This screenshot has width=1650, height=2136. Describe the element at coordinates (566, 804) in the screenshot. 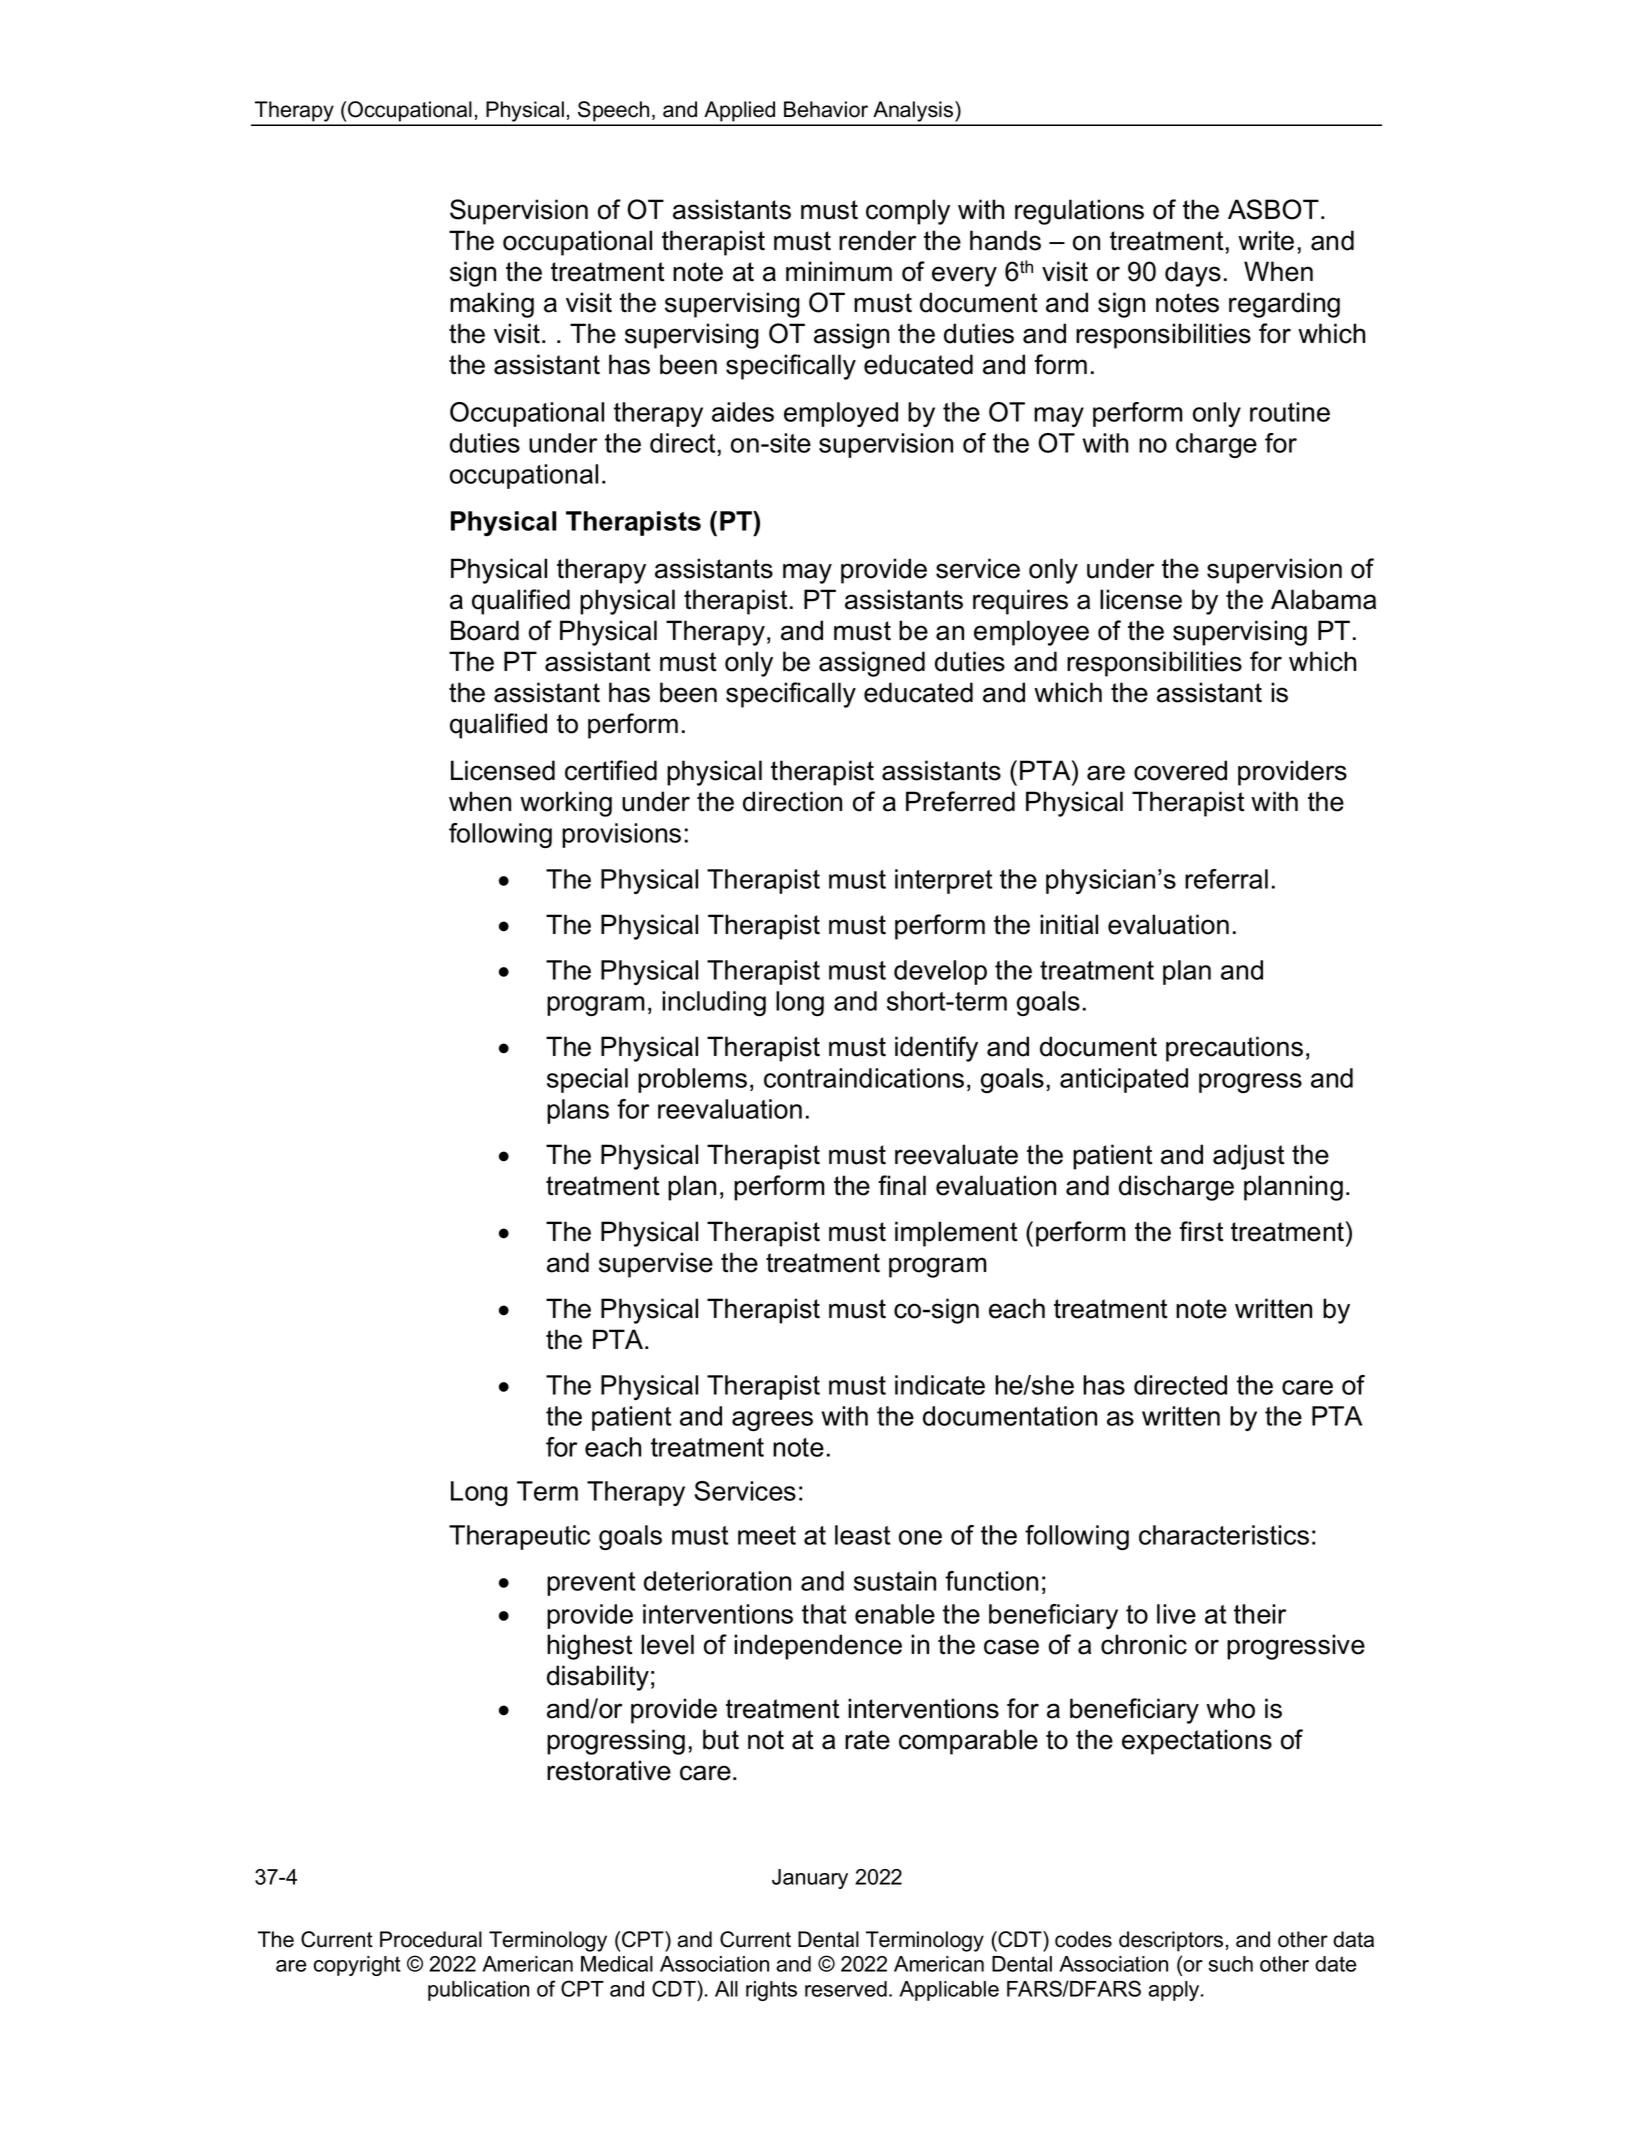

I see `working` at that location.
